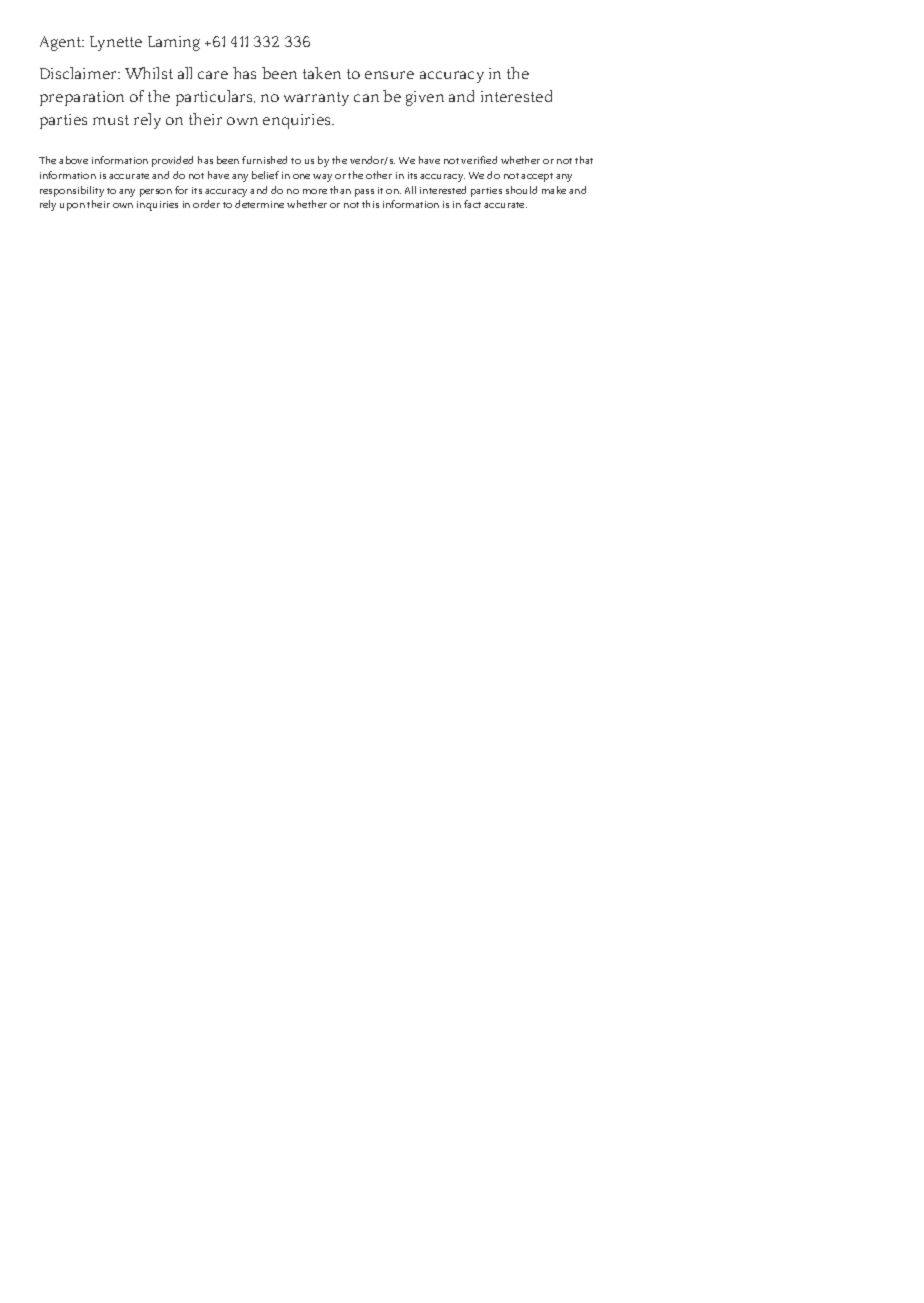  Describe the element at coordinates (111, 120) in the document. I see `must` at that location.
